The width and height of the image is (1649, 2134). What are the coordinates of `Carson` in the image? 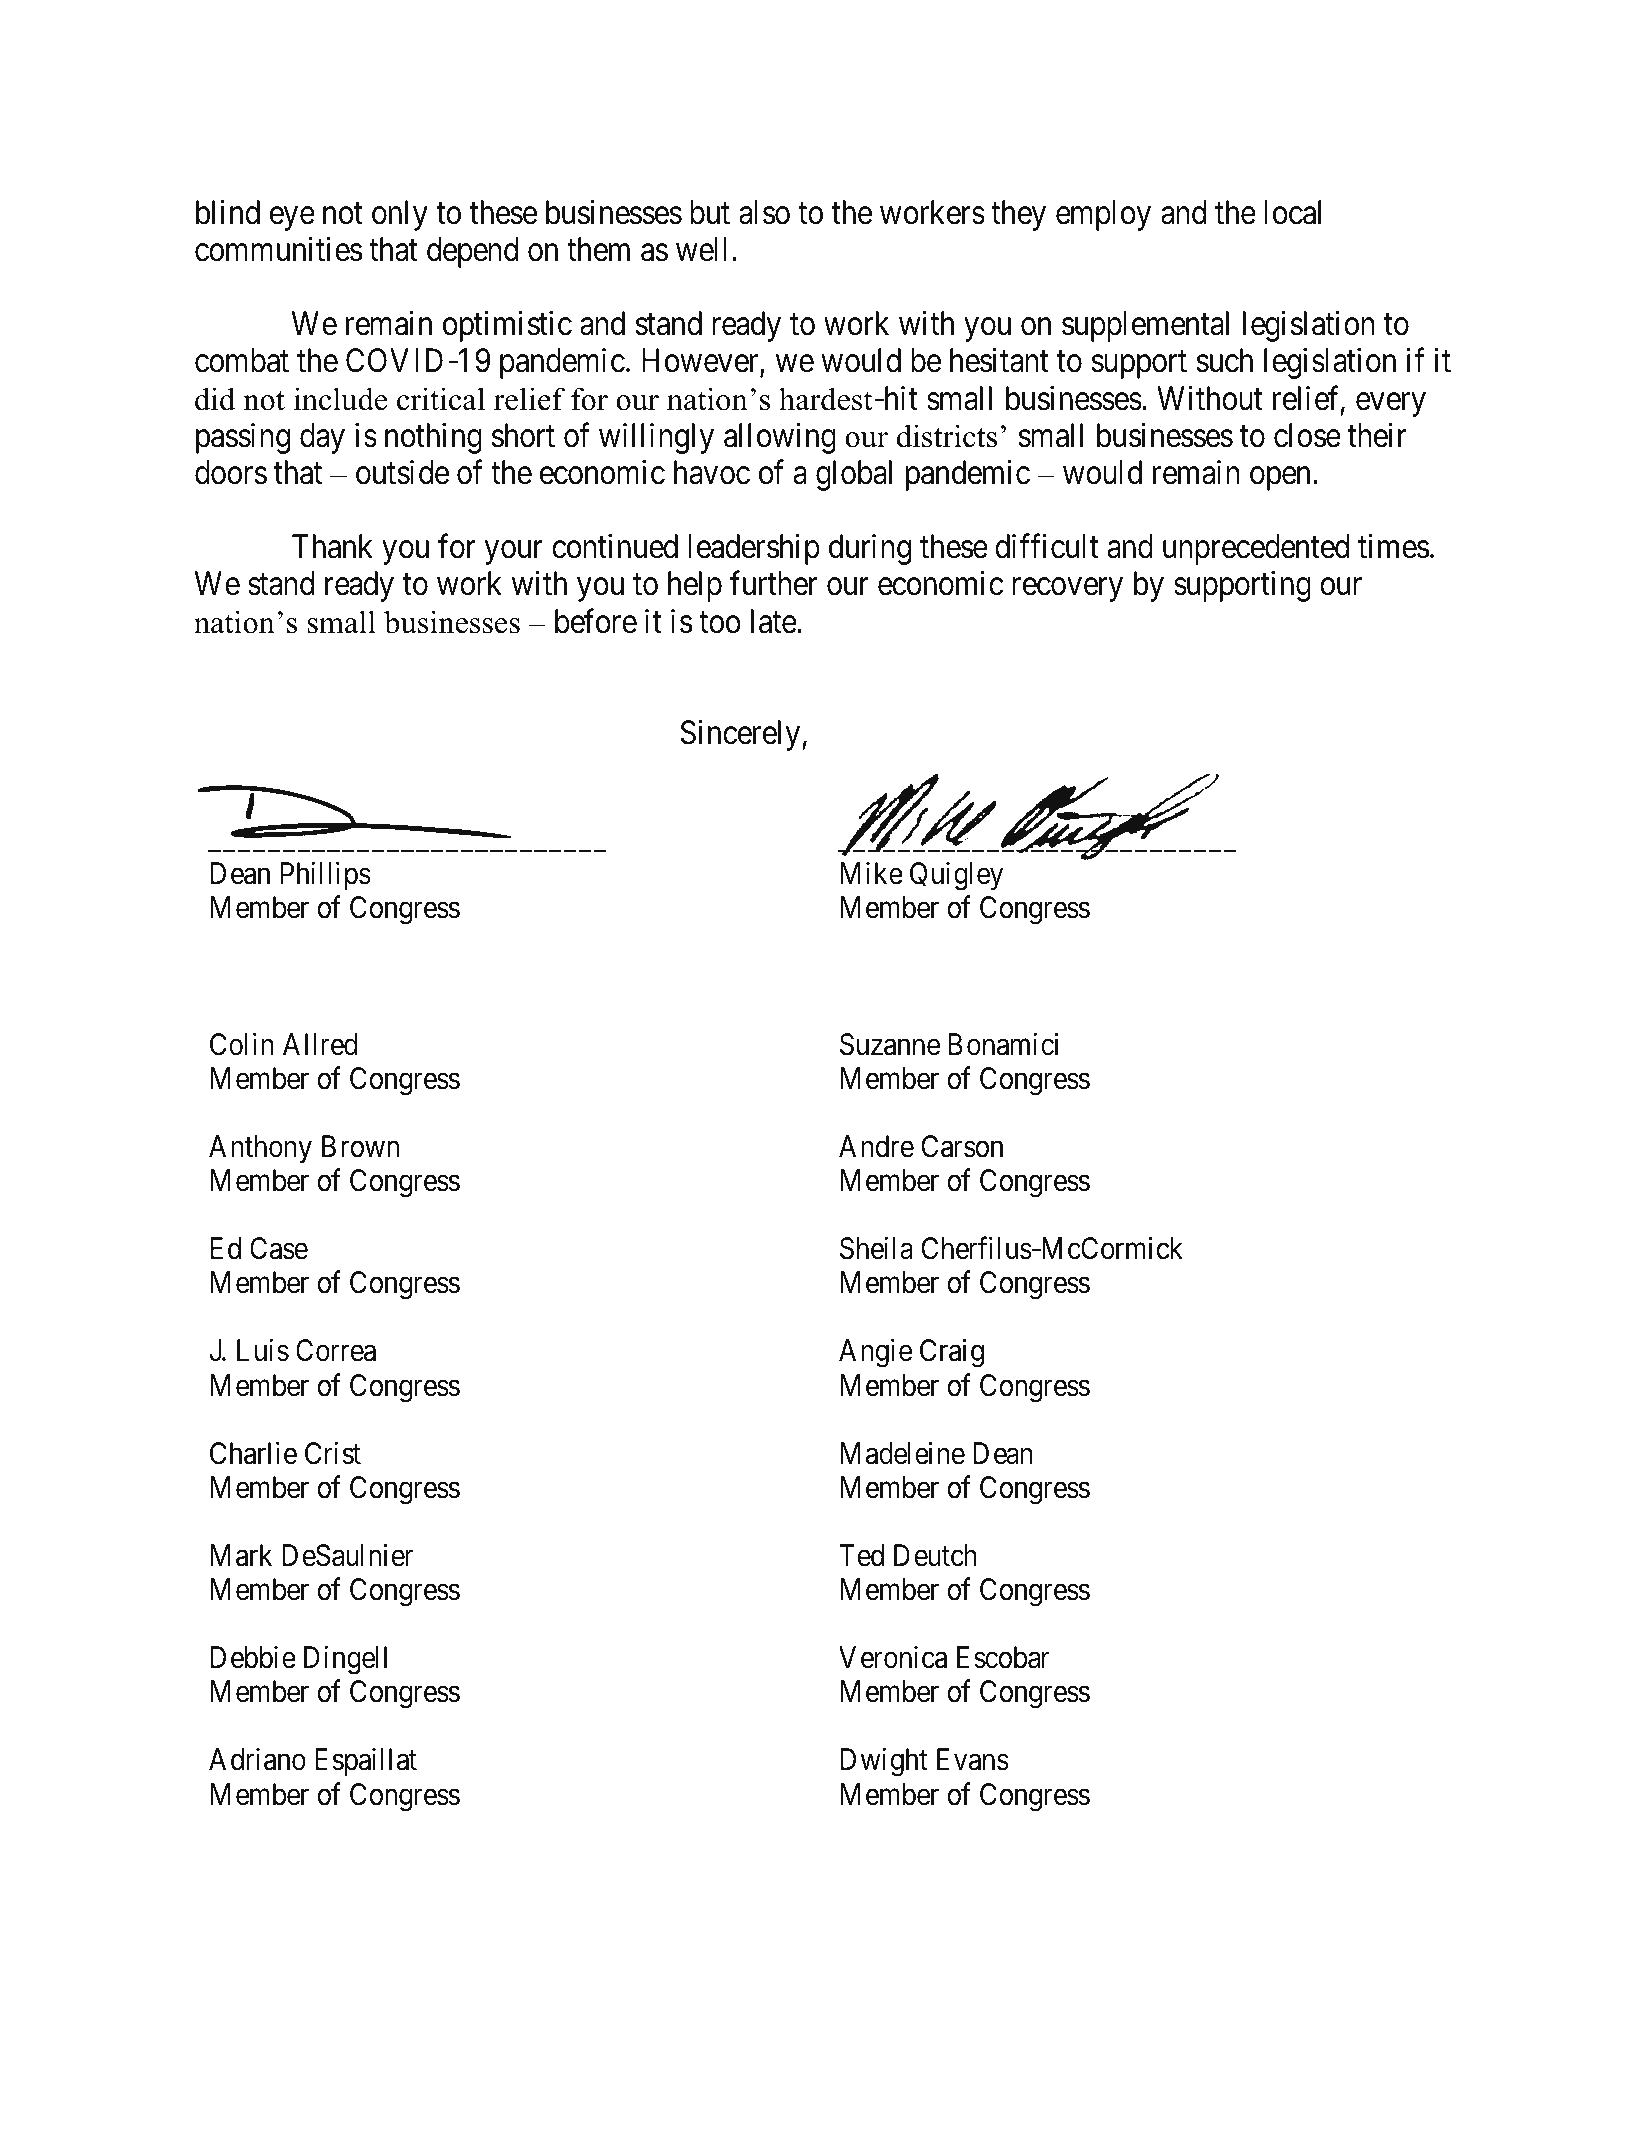 It's located at (962, 1146).
